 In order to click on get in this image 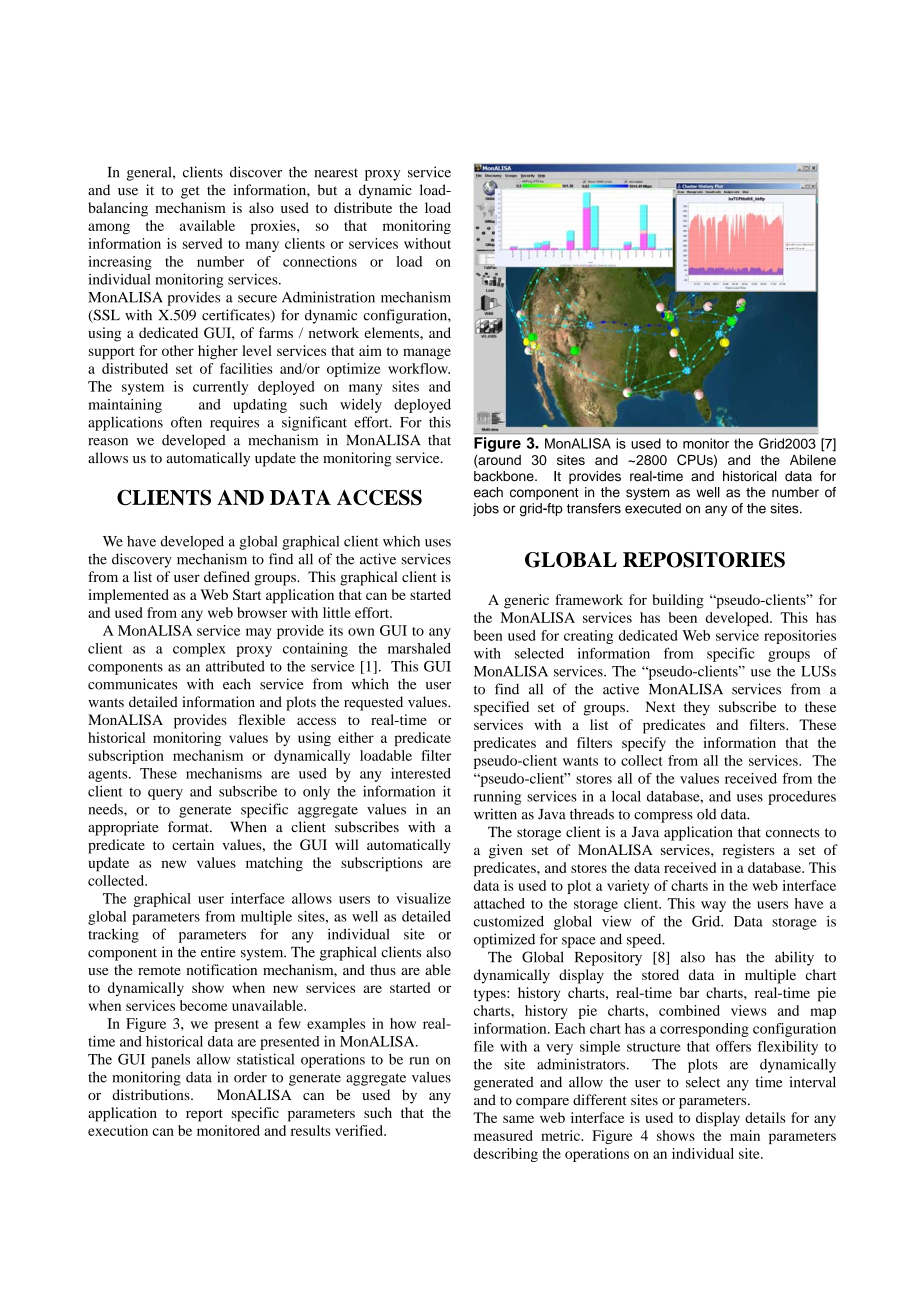, I will do `click(190, 192)`.
